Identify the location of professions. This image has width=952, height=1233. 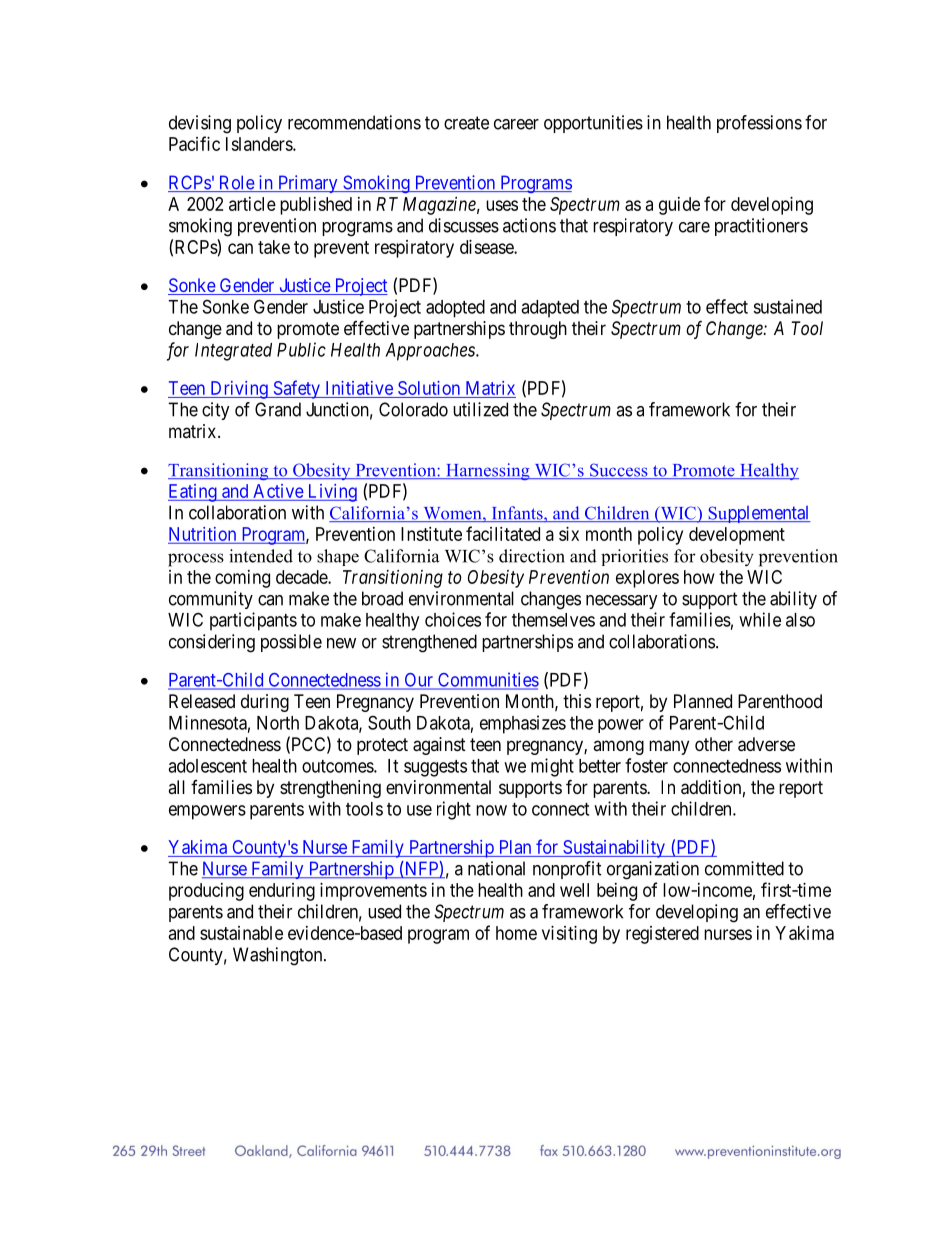
(759, 124).
